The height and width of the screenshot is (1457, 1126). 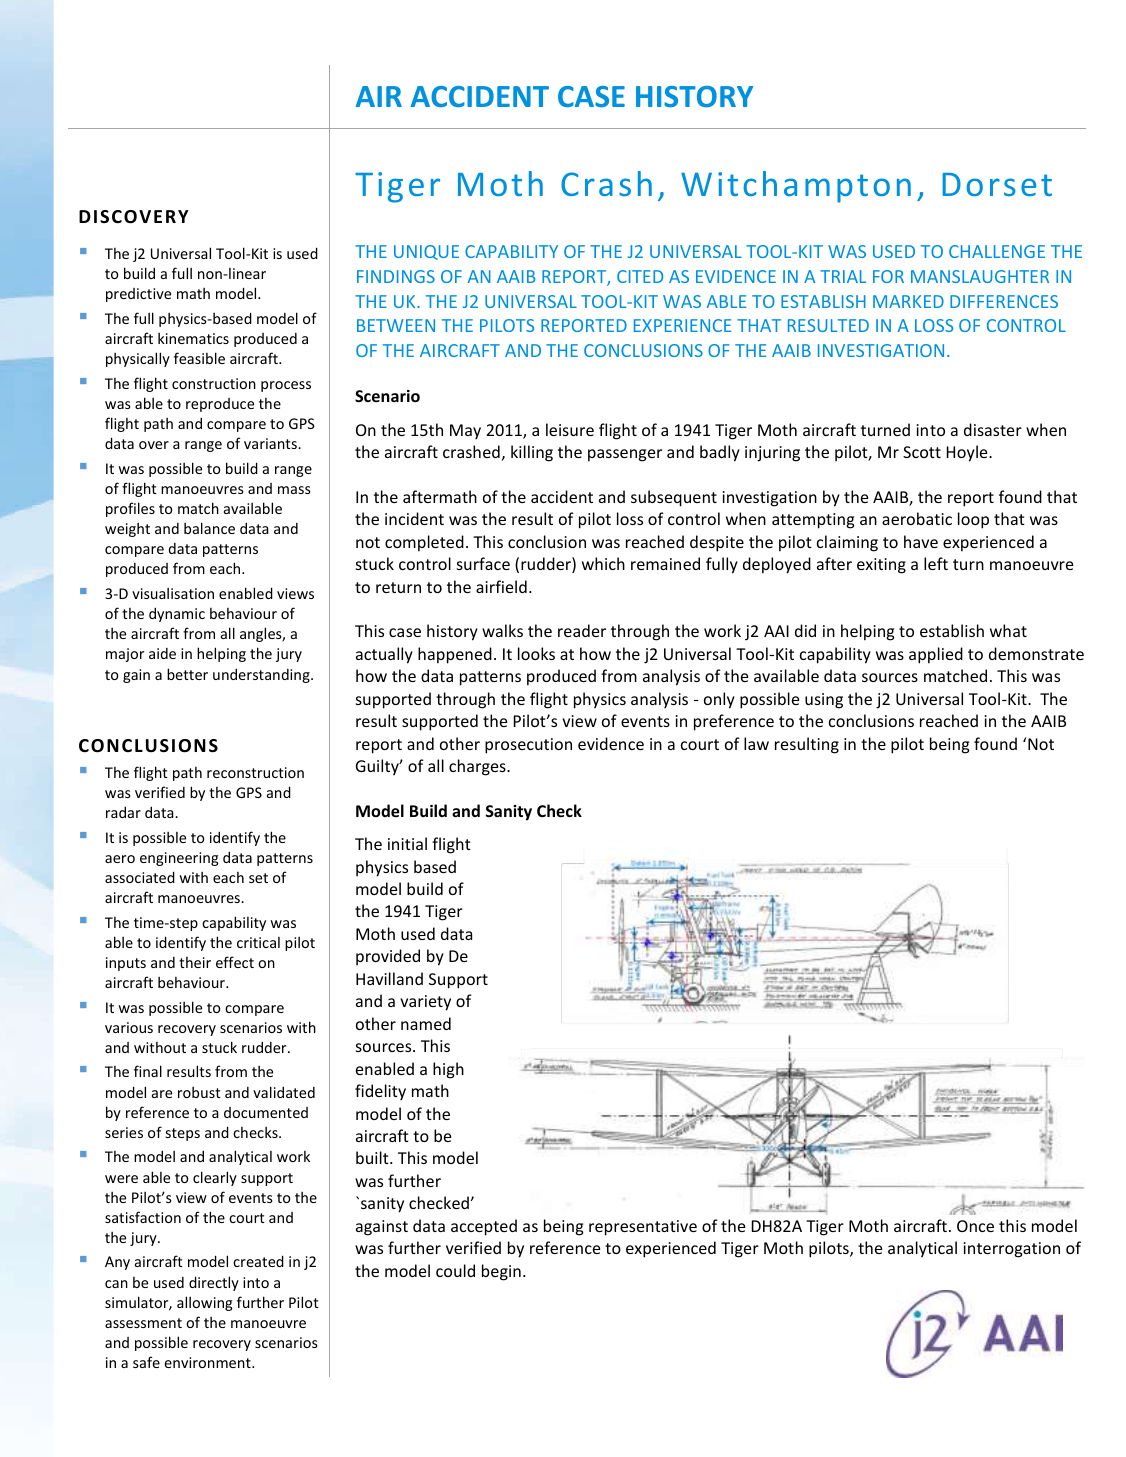 What do you see at coordinates (204, 1303) in the screenshot?
I see `allowing` at bounding box center [204, 1303].
